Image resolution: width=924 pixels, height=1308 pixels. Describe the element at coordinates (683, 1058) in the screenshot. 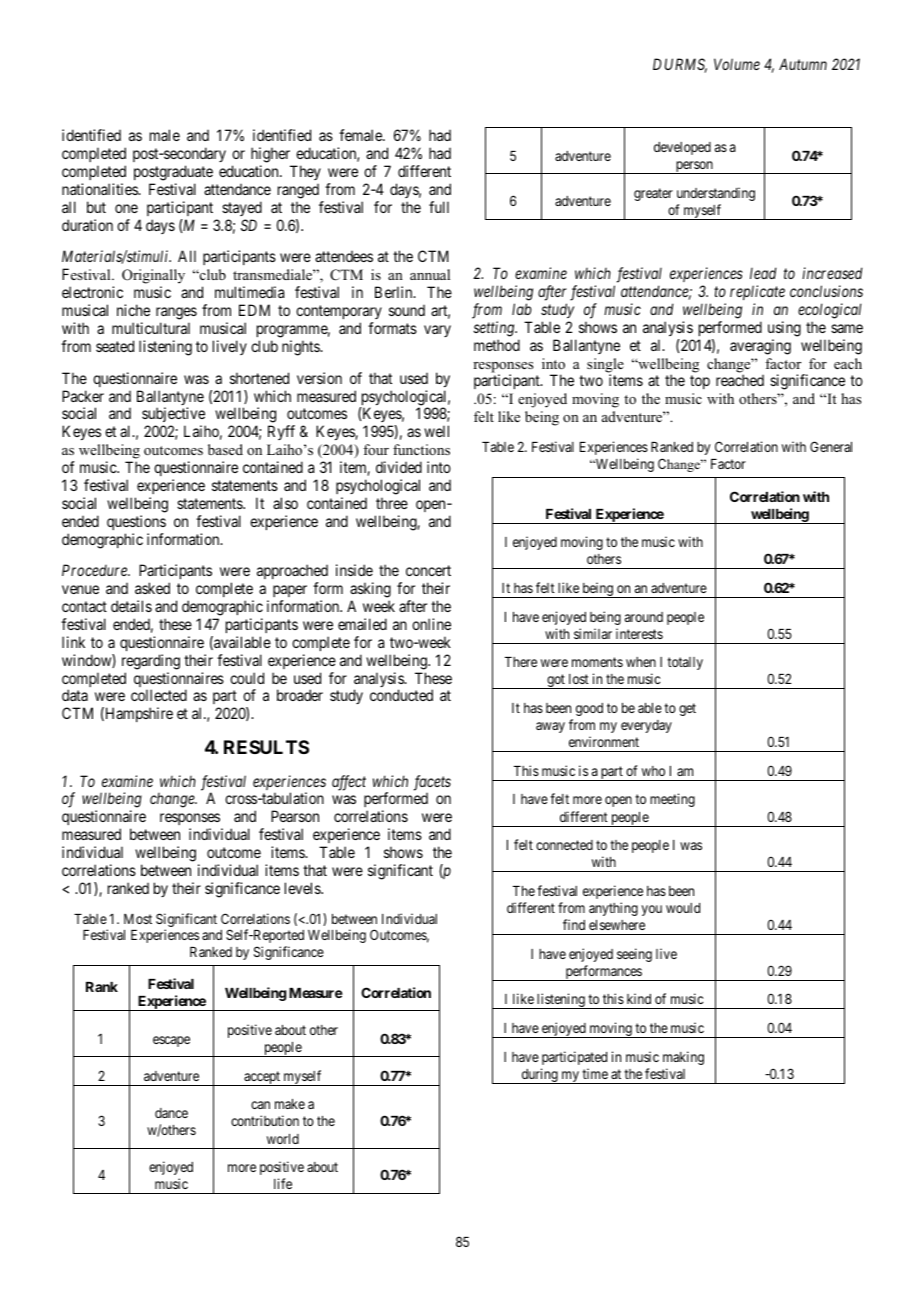

I see `making` at that location.
